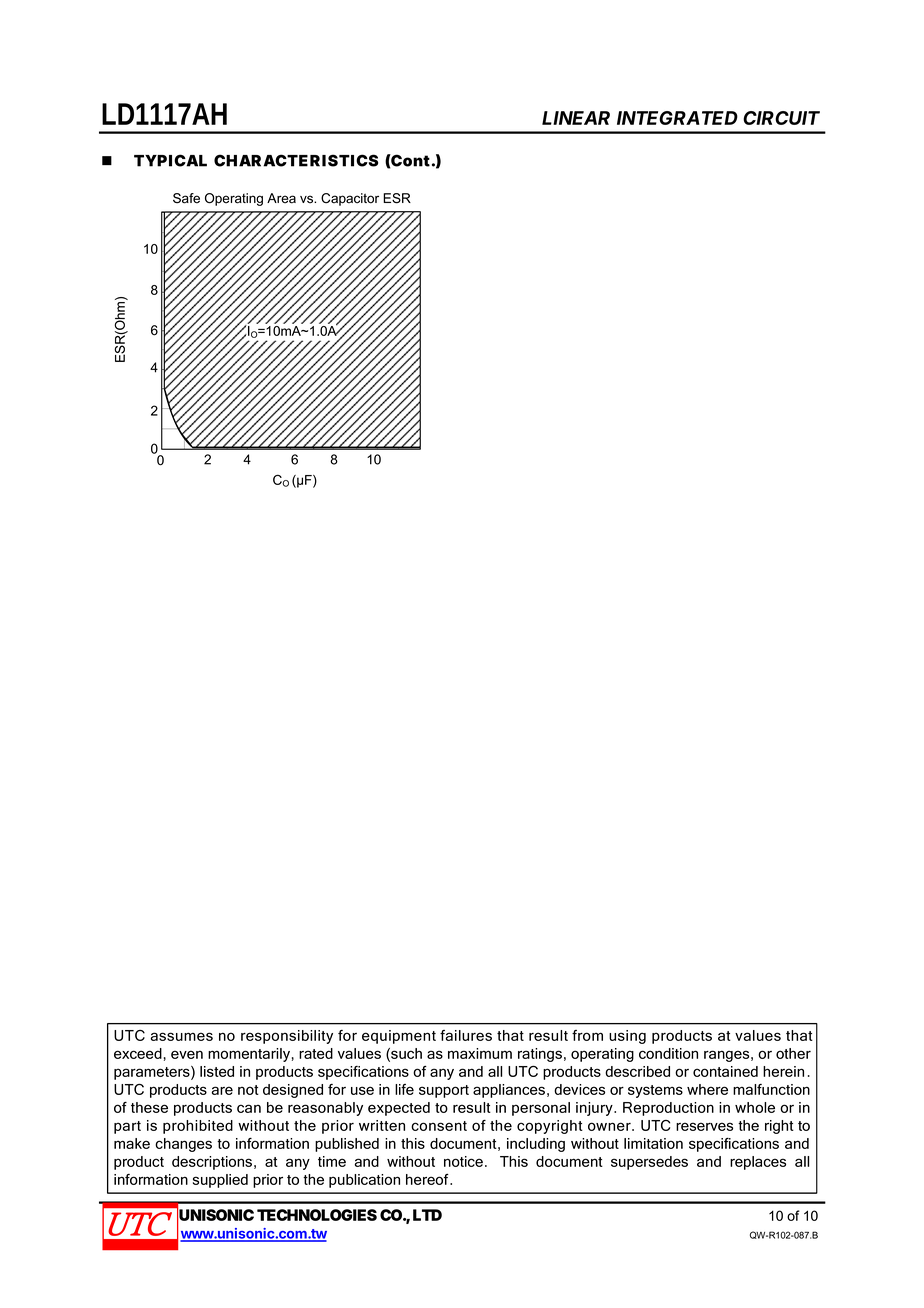  Describe the element at coordinates (220, 1181) in the screenshot. I see `supplied` at that location.
